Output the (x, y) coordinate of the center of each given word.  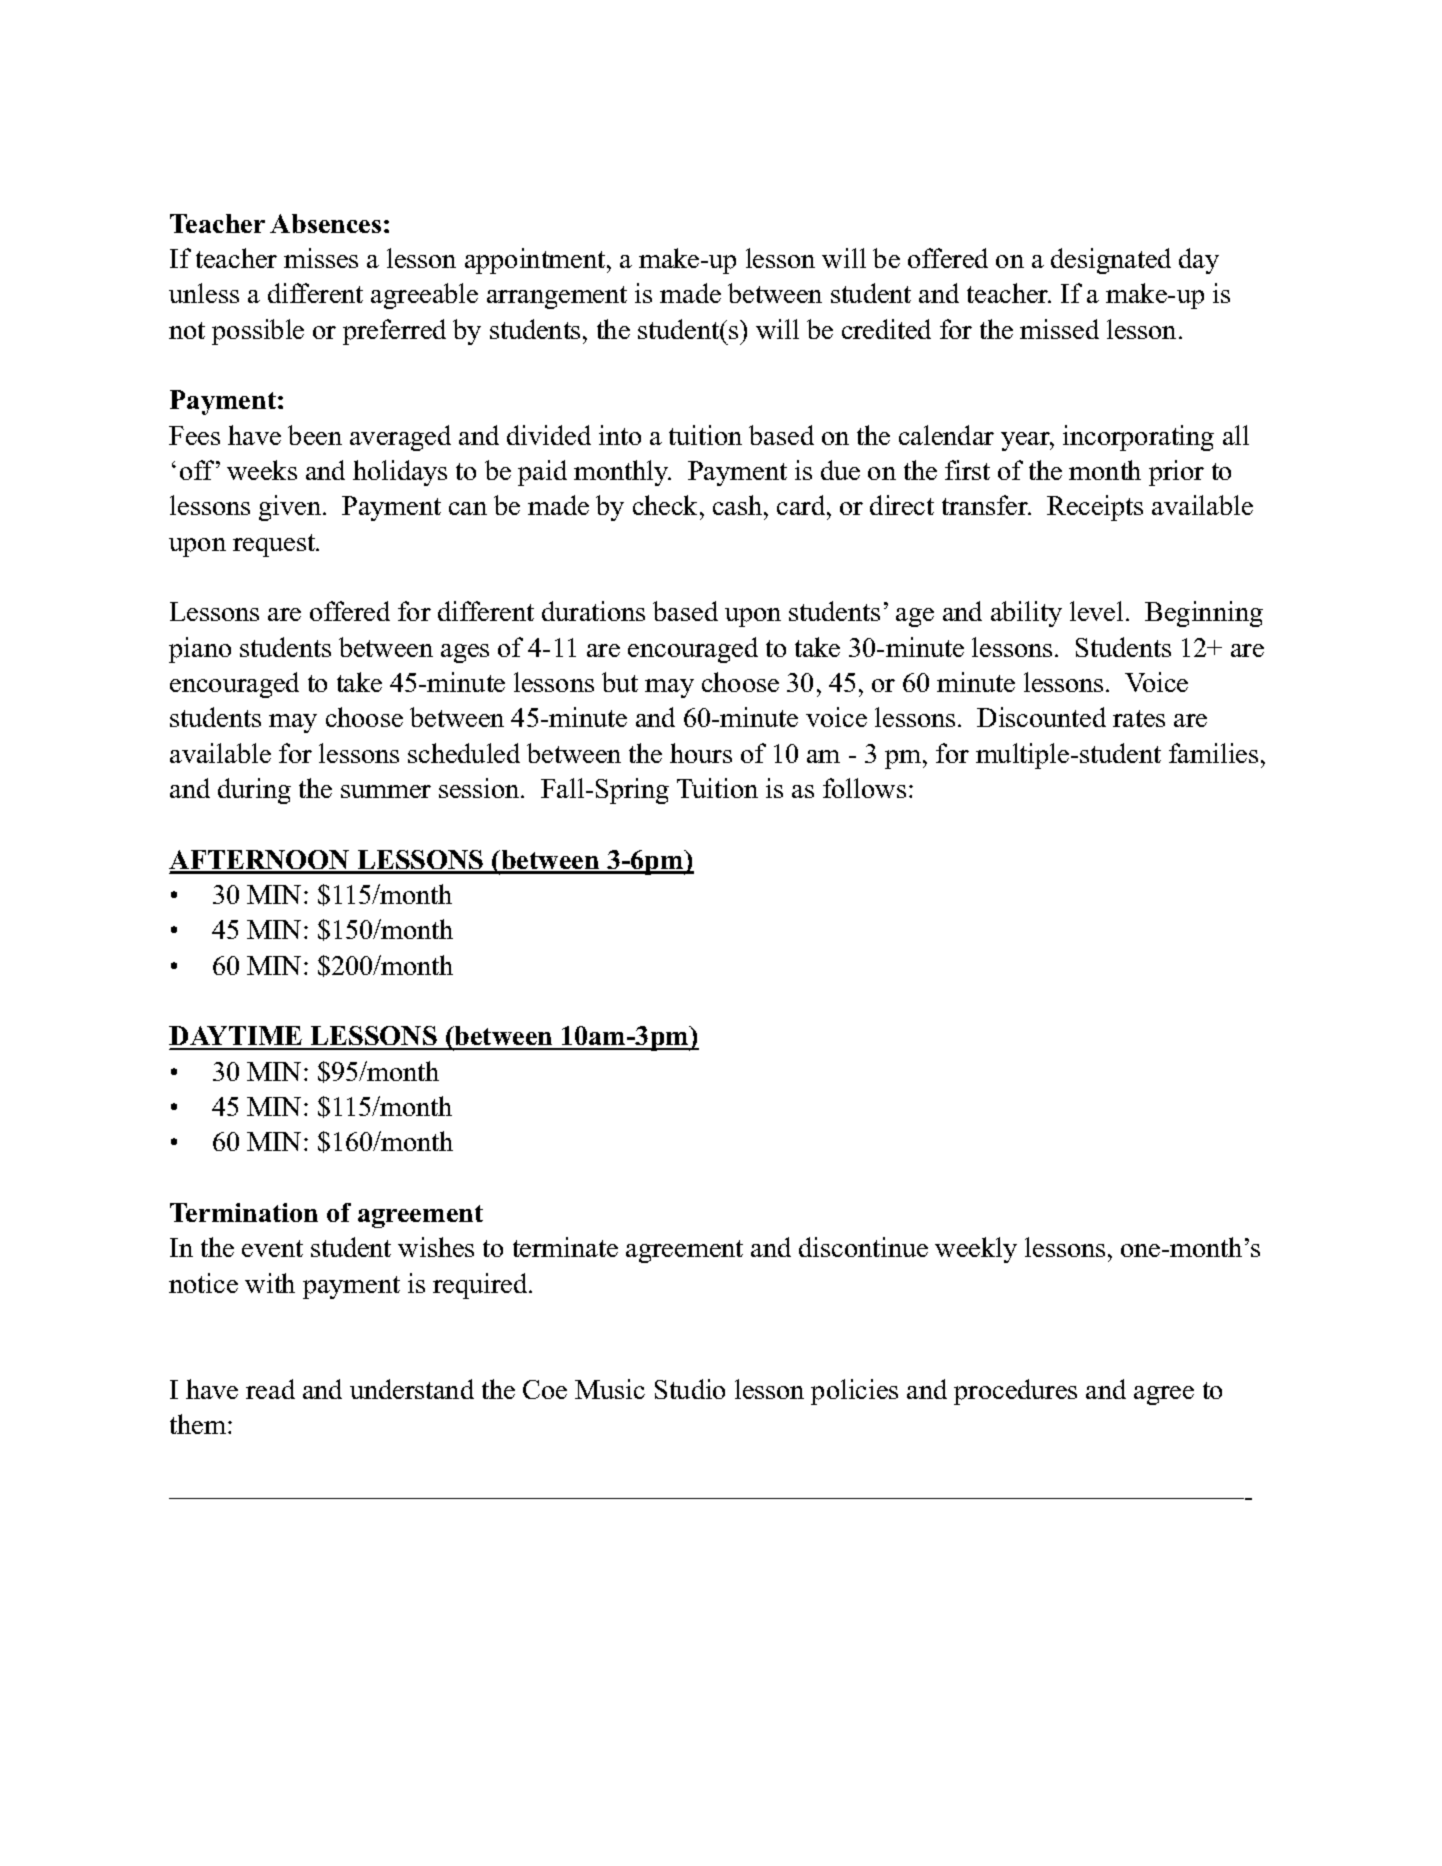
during (254, 791)
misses (321, 258)
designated (1111, 261)
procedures (1015, 1392)
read (270, 1389)
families (1213, 753)
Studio (690, 1389)
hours (701, 753)
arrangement (557, 297)
